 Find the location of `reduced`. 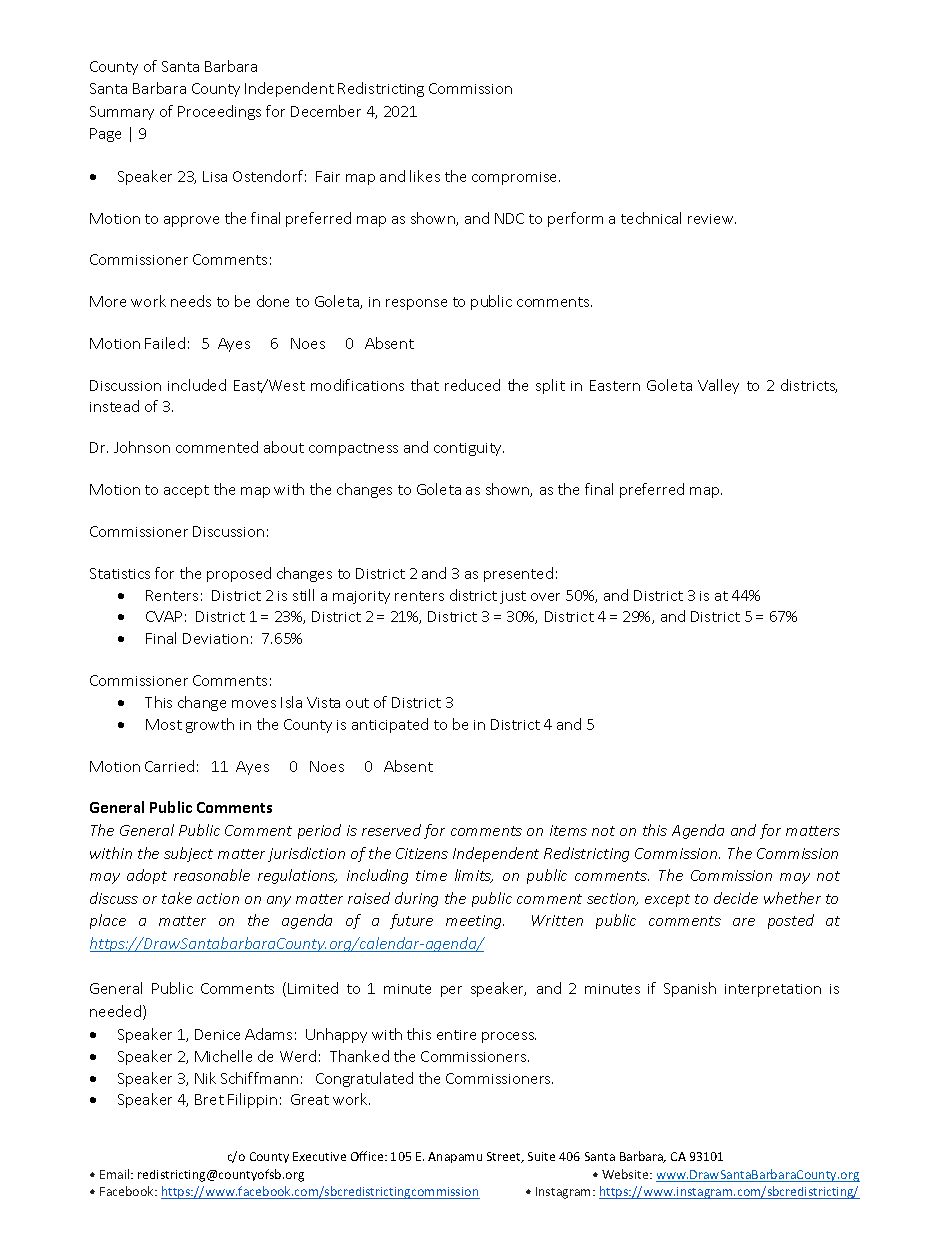

reduced is located at coordinates (472, 385).
